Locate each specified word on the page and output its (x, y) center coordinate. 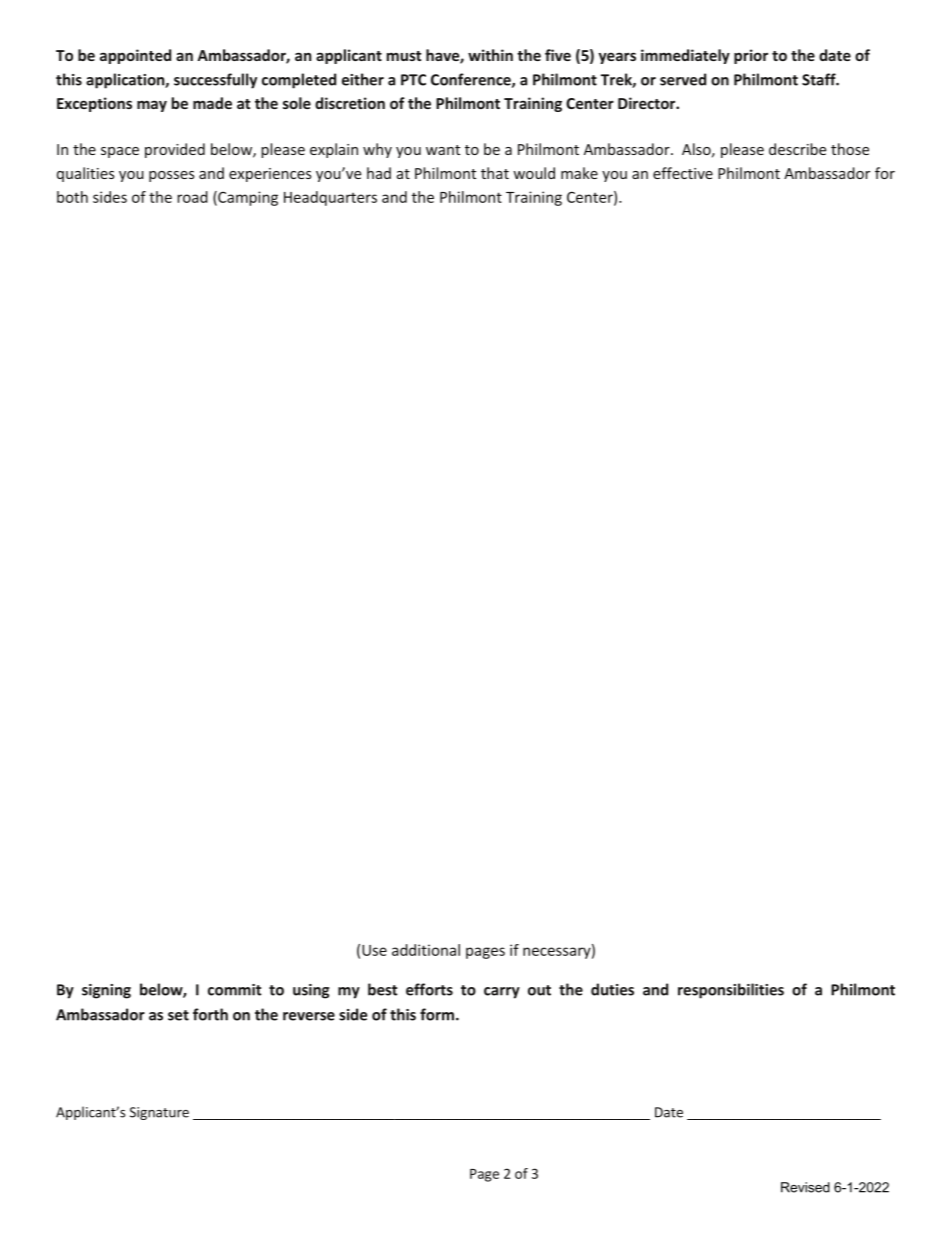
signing (106, 991)
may (152, 106)
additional (426, 950)
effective (683, 173)
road (192, 197)
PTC (413, 80)
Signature (159, 1113)
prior (751, 56)
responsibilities (731, 991)
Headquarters (330, 198)
